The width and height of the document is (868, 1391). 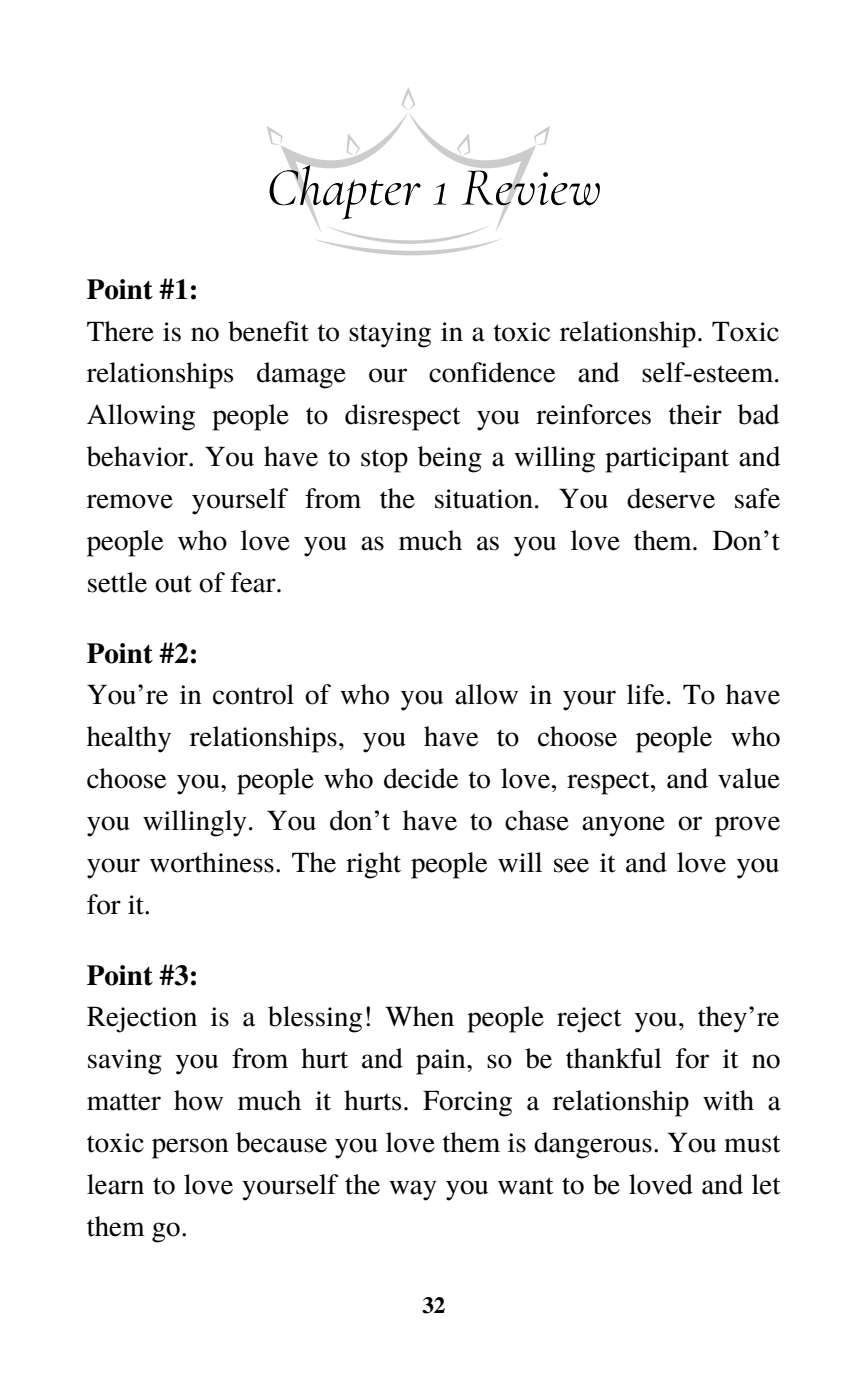 I want to click on their, so click(x=695, y=414).
